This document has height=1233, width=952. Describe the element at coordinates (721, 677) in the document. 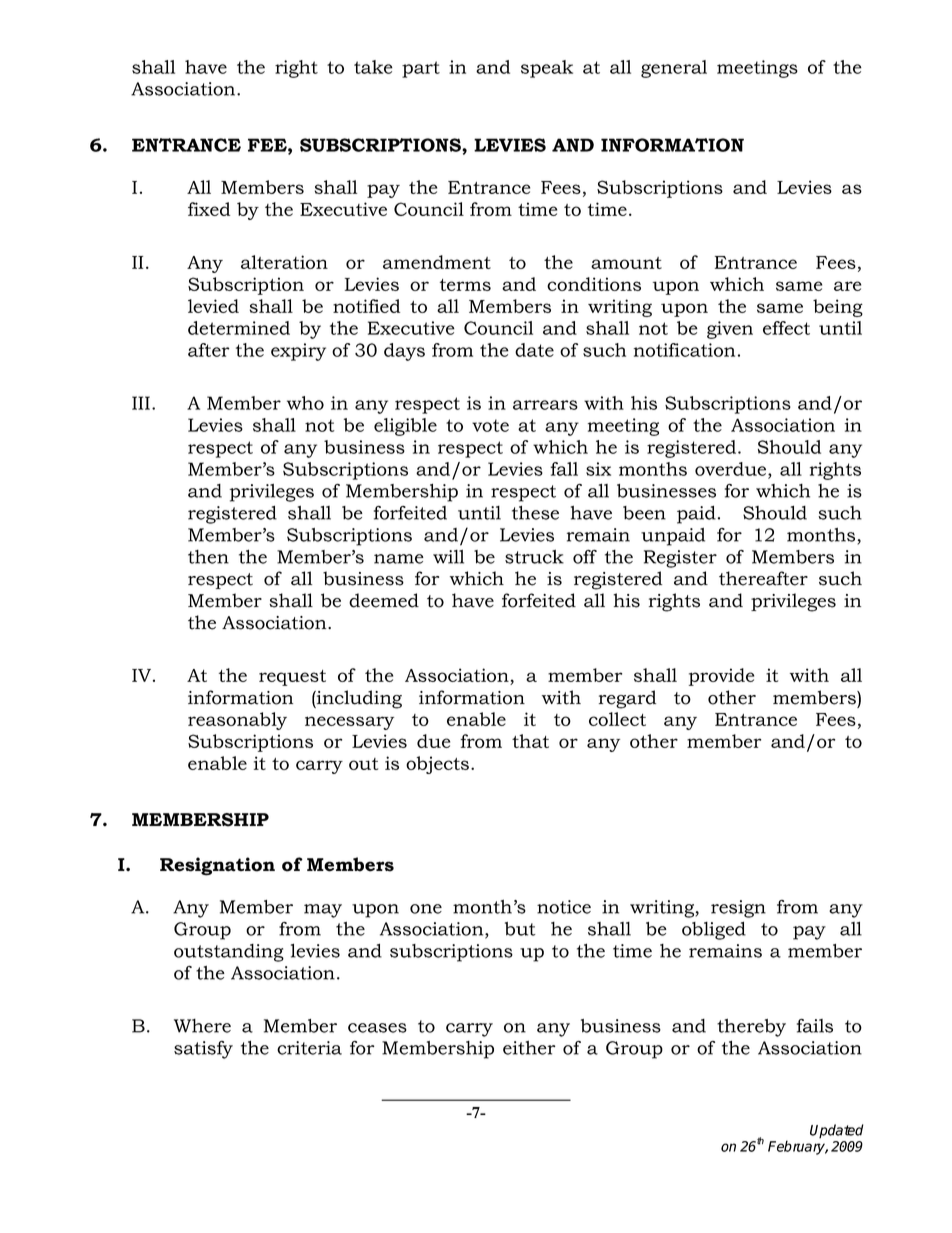

I see `provide` at that location.
